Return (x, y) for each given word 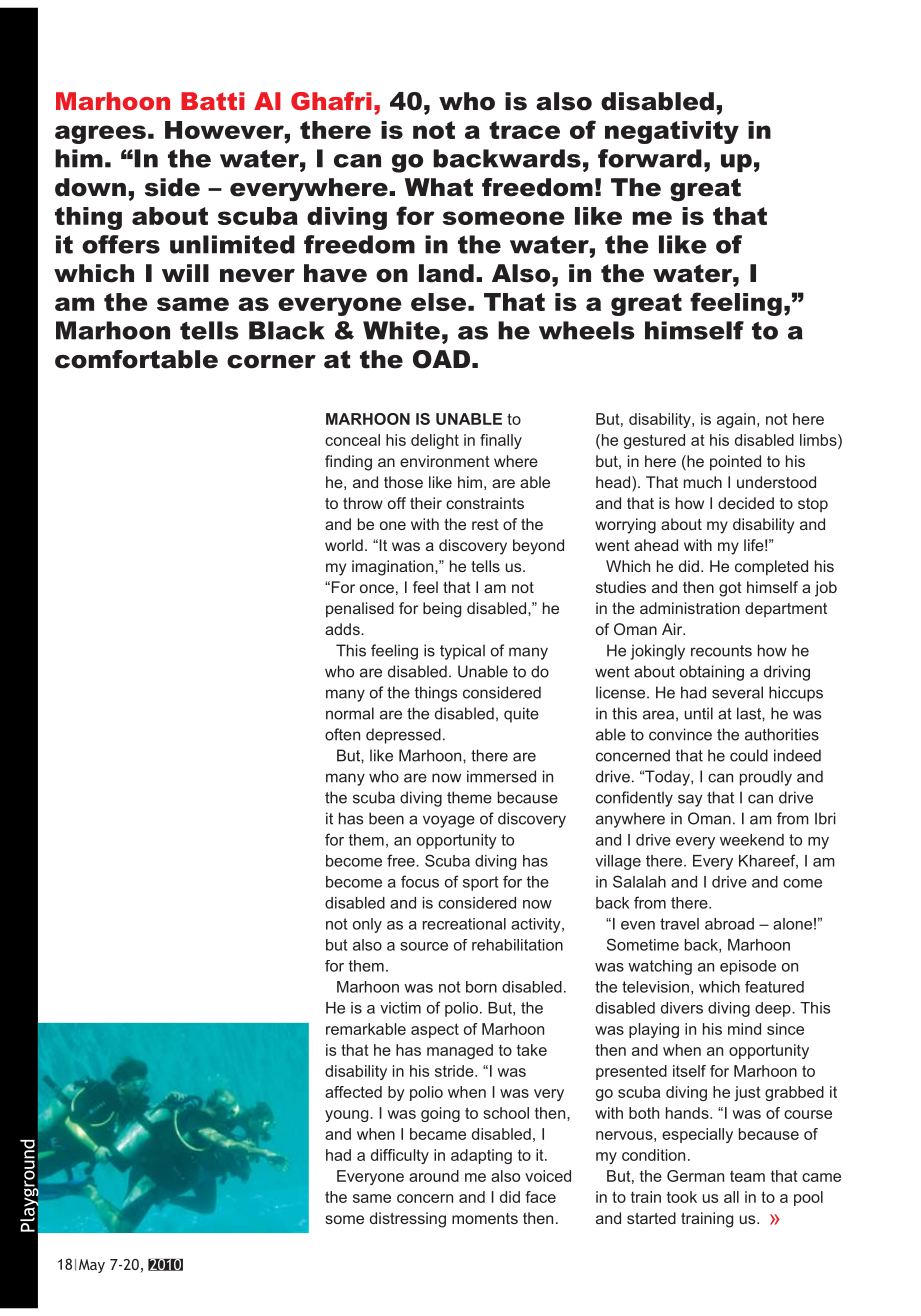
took (682, 1197)
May (92, 1266)
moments (485, 1218)
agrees (100, 134)
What (439, 187)
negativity (672, 132)
